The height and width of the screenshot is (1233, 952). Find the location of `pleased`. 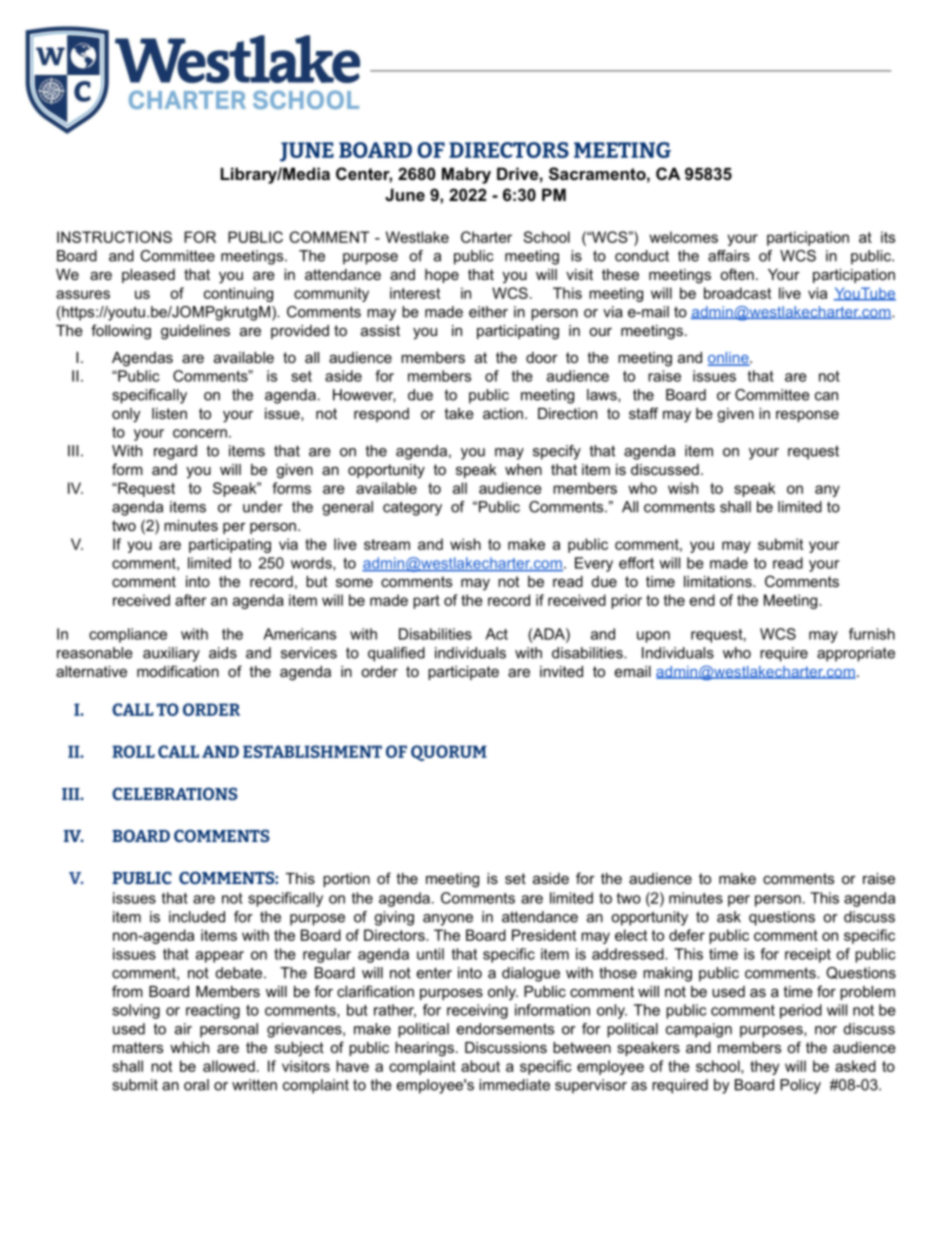

pleased is located at coordinates (148, 276).
